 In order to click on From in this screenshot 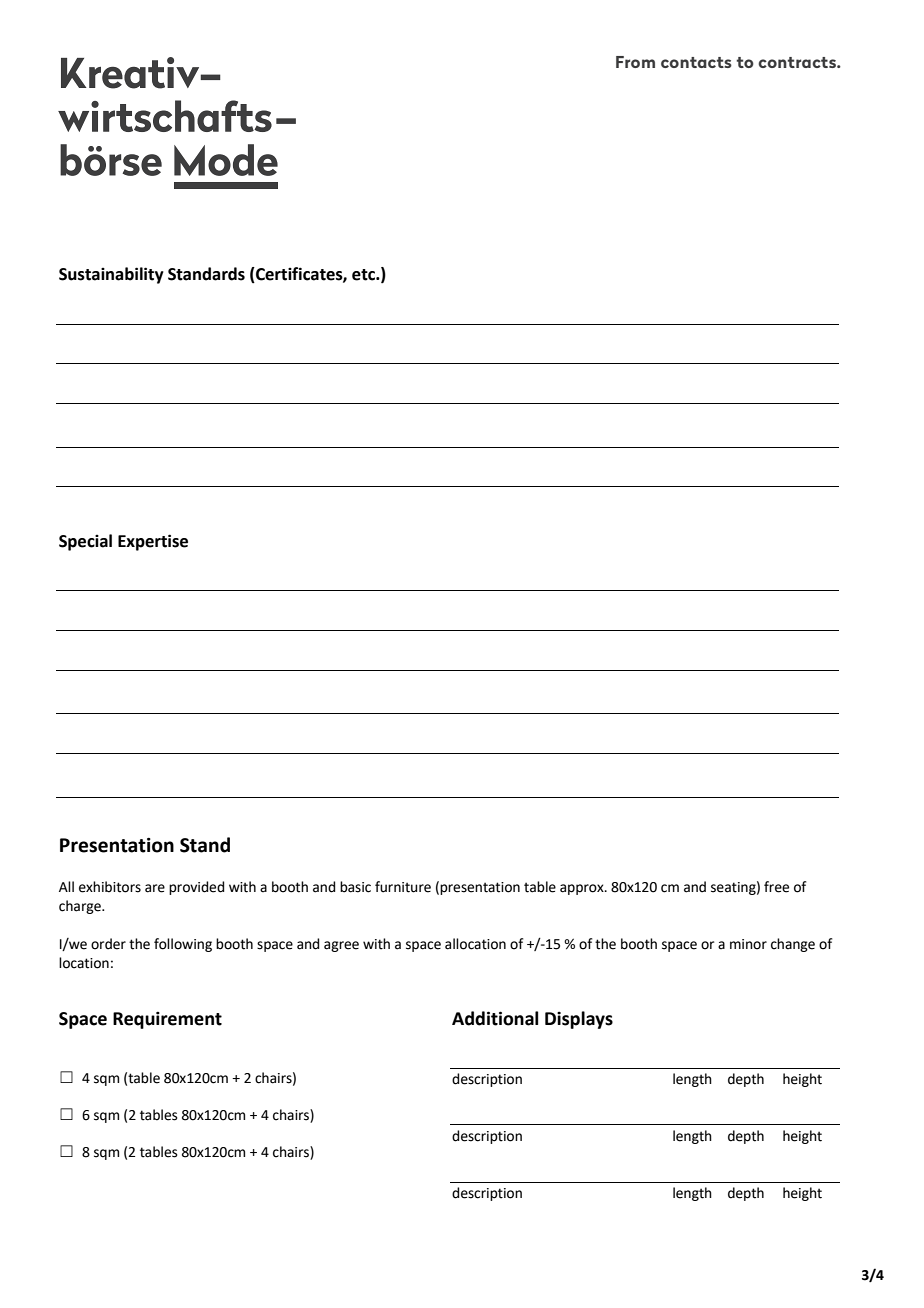, I will do `click(635, 62)`.
